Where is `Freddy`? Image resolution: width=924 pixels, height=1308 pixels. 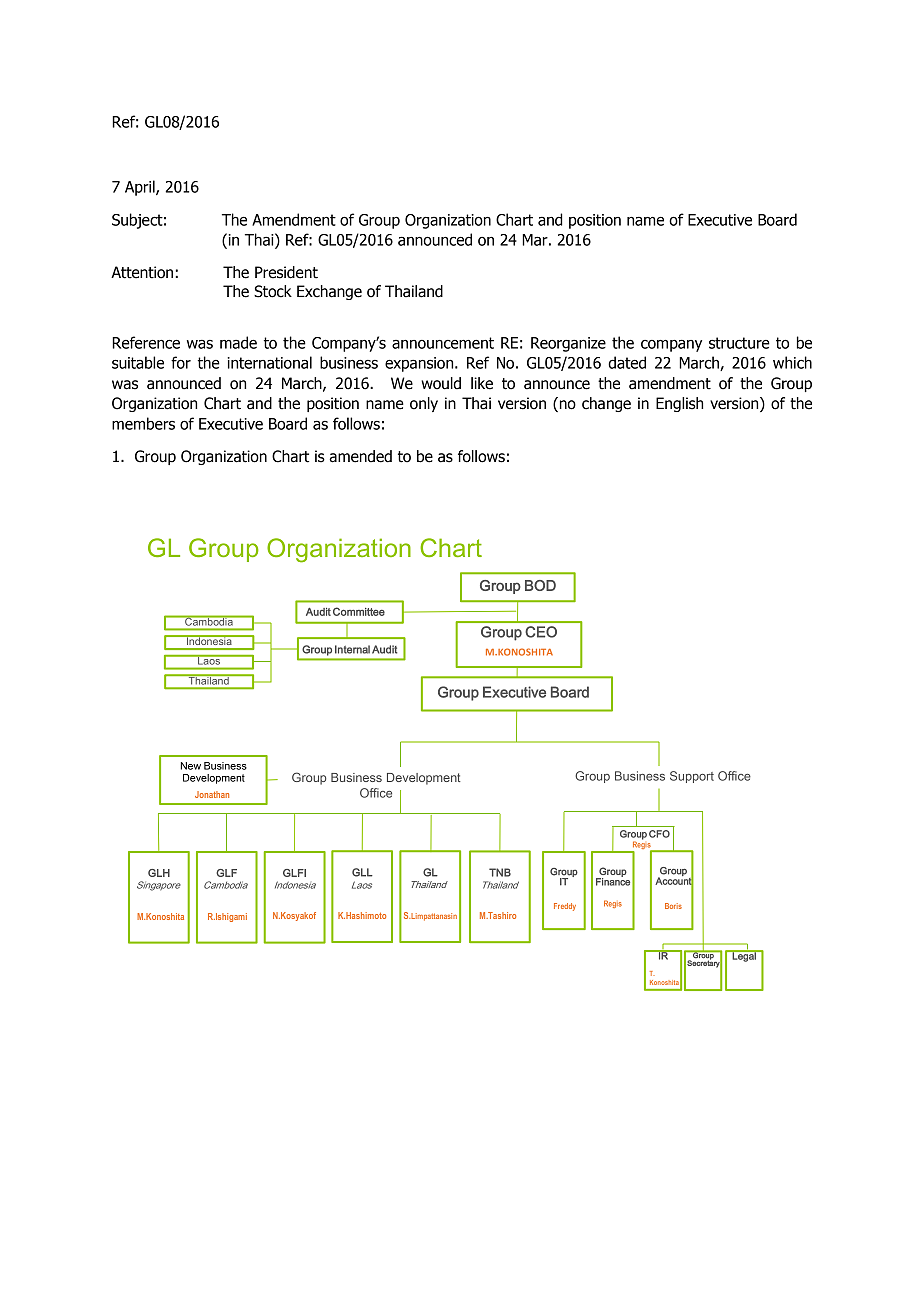
Freddy is located at coordinates (565, 907).
